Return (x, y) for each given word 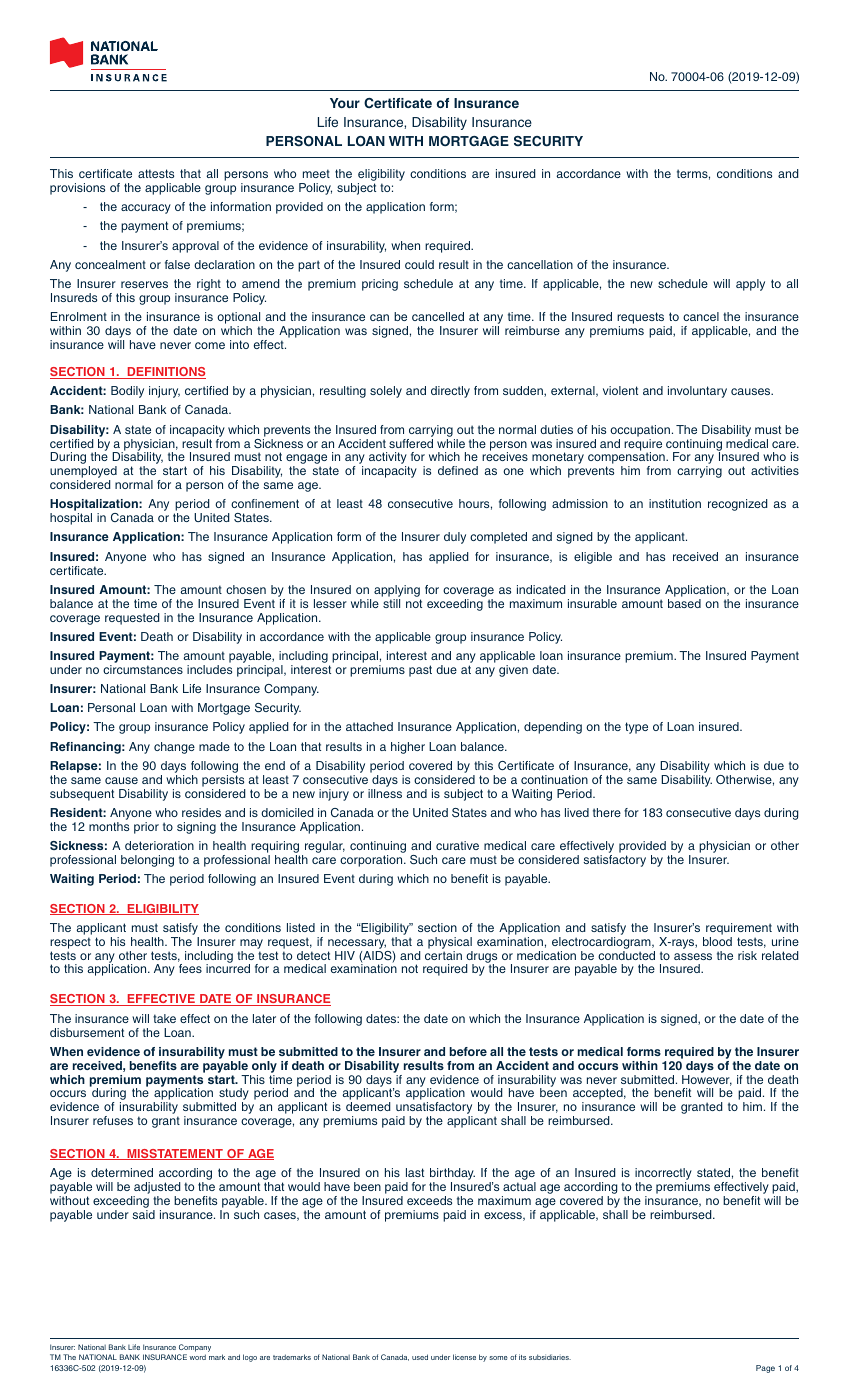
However (707, 1080)
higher (408, 748)
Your (345, 103)
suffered (411, 443)
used (420, 1357)
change (174, 748)
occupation (640, 431)
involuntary (697, 392)
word (197, 1357)
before (468, 1051)
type (636, 728)
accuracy (146, 209)
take (164, 1018)
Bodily (127, 392)
